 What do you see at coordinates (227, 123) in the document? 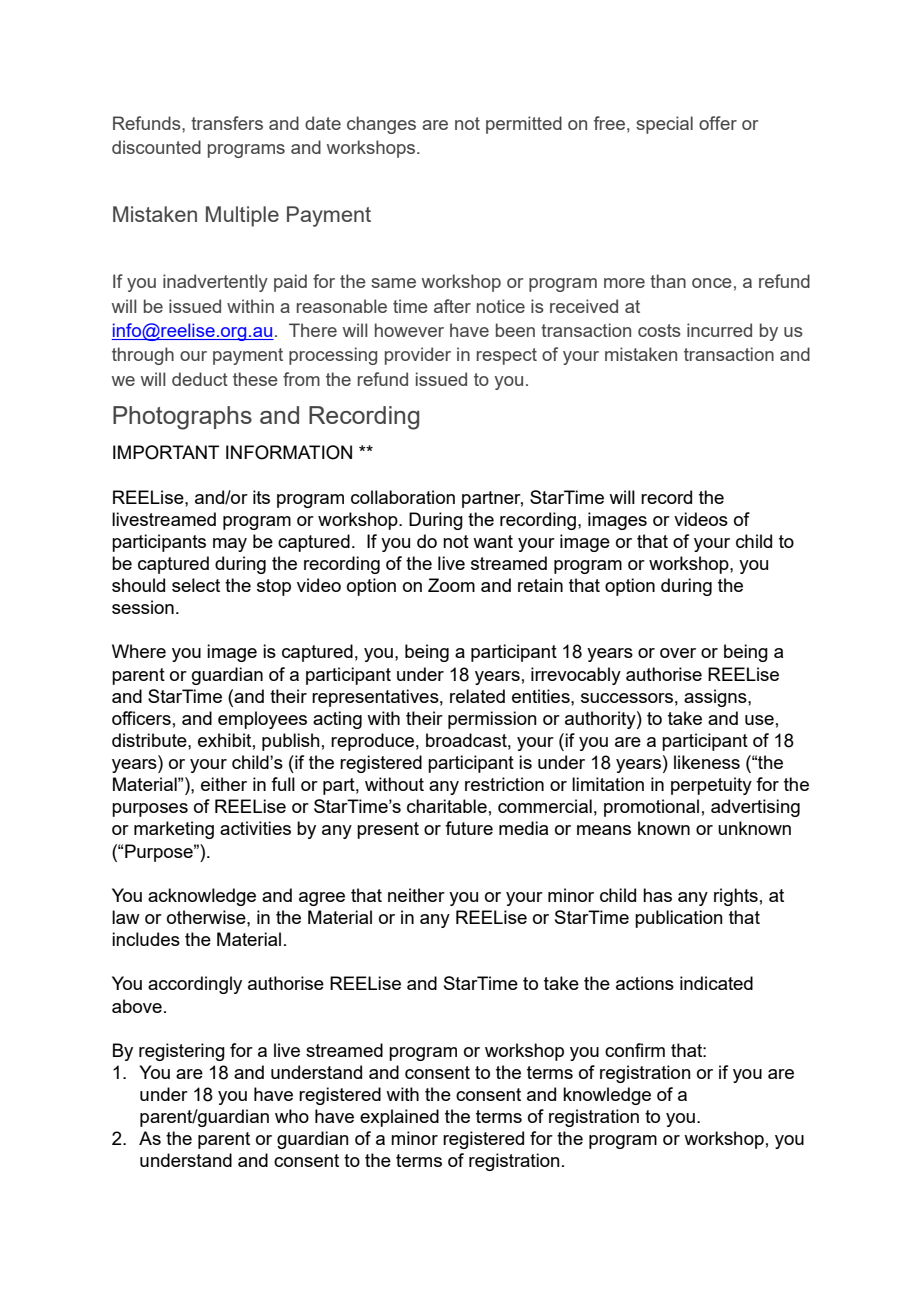
I see `transfers` at bounding box center [227, 123].
